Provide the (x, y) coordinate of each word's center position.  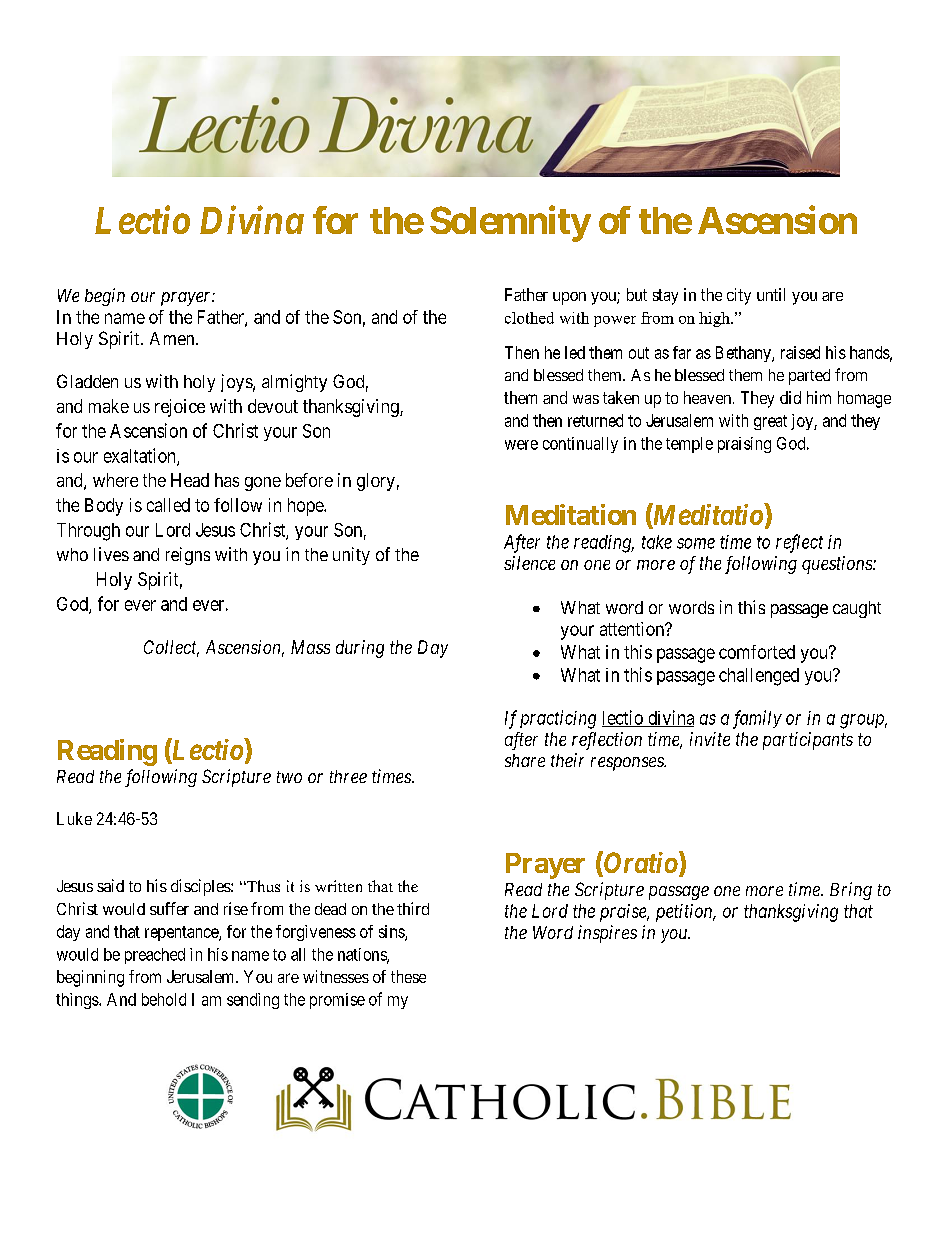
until (771, 294)
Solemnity (510, 224)
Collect (171, 648)
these (408, 976)
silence (529, 563)
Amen (173, 338)
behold (164, 999)
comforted (757, 652)
